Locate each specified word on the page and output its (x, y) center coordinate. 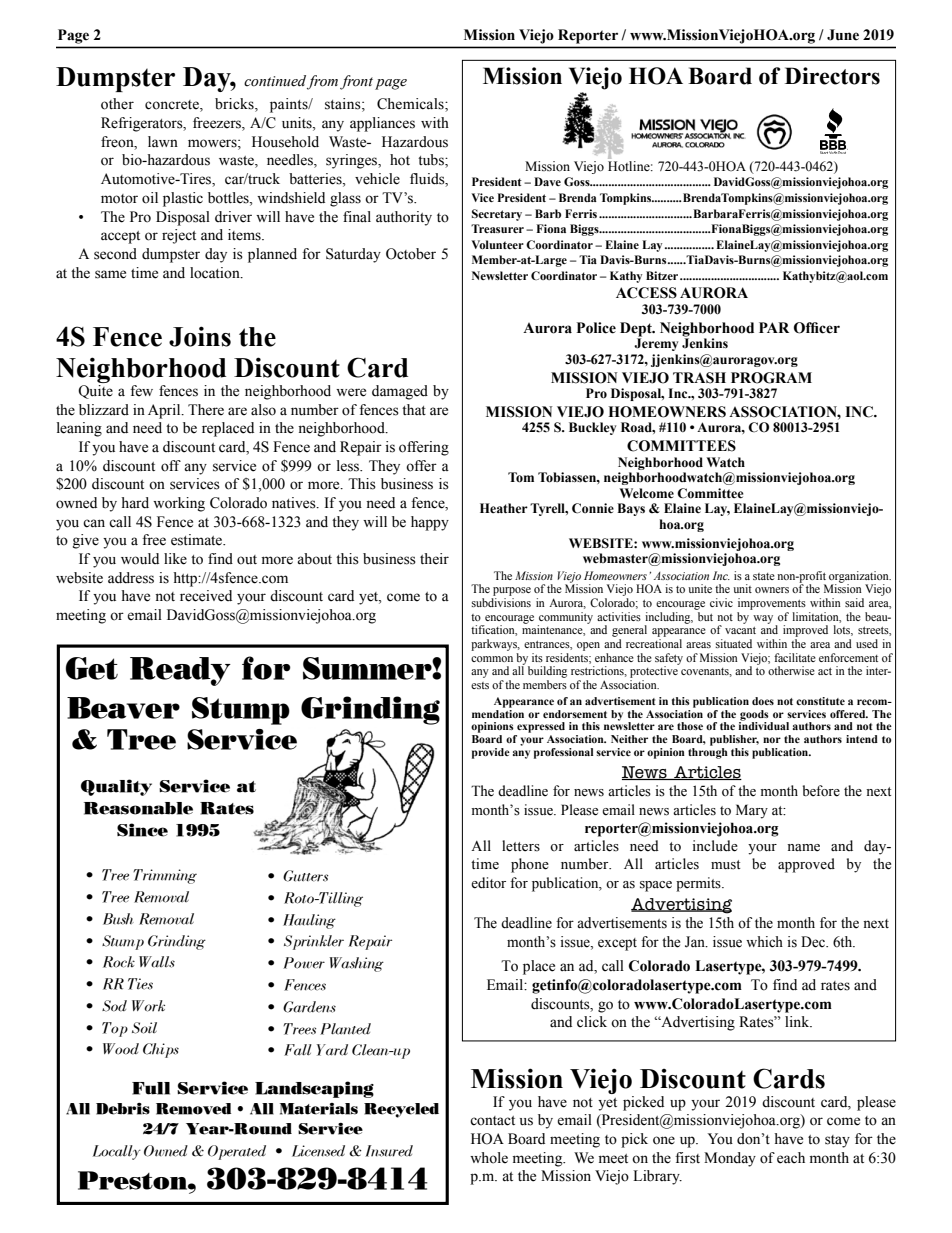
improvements (772, 604)
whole (489, 1158)
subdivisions (501, 602)
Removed (193, 1109)
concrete (173, 106)
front (356, 82)
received (206, 596)
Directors (832, 76)
